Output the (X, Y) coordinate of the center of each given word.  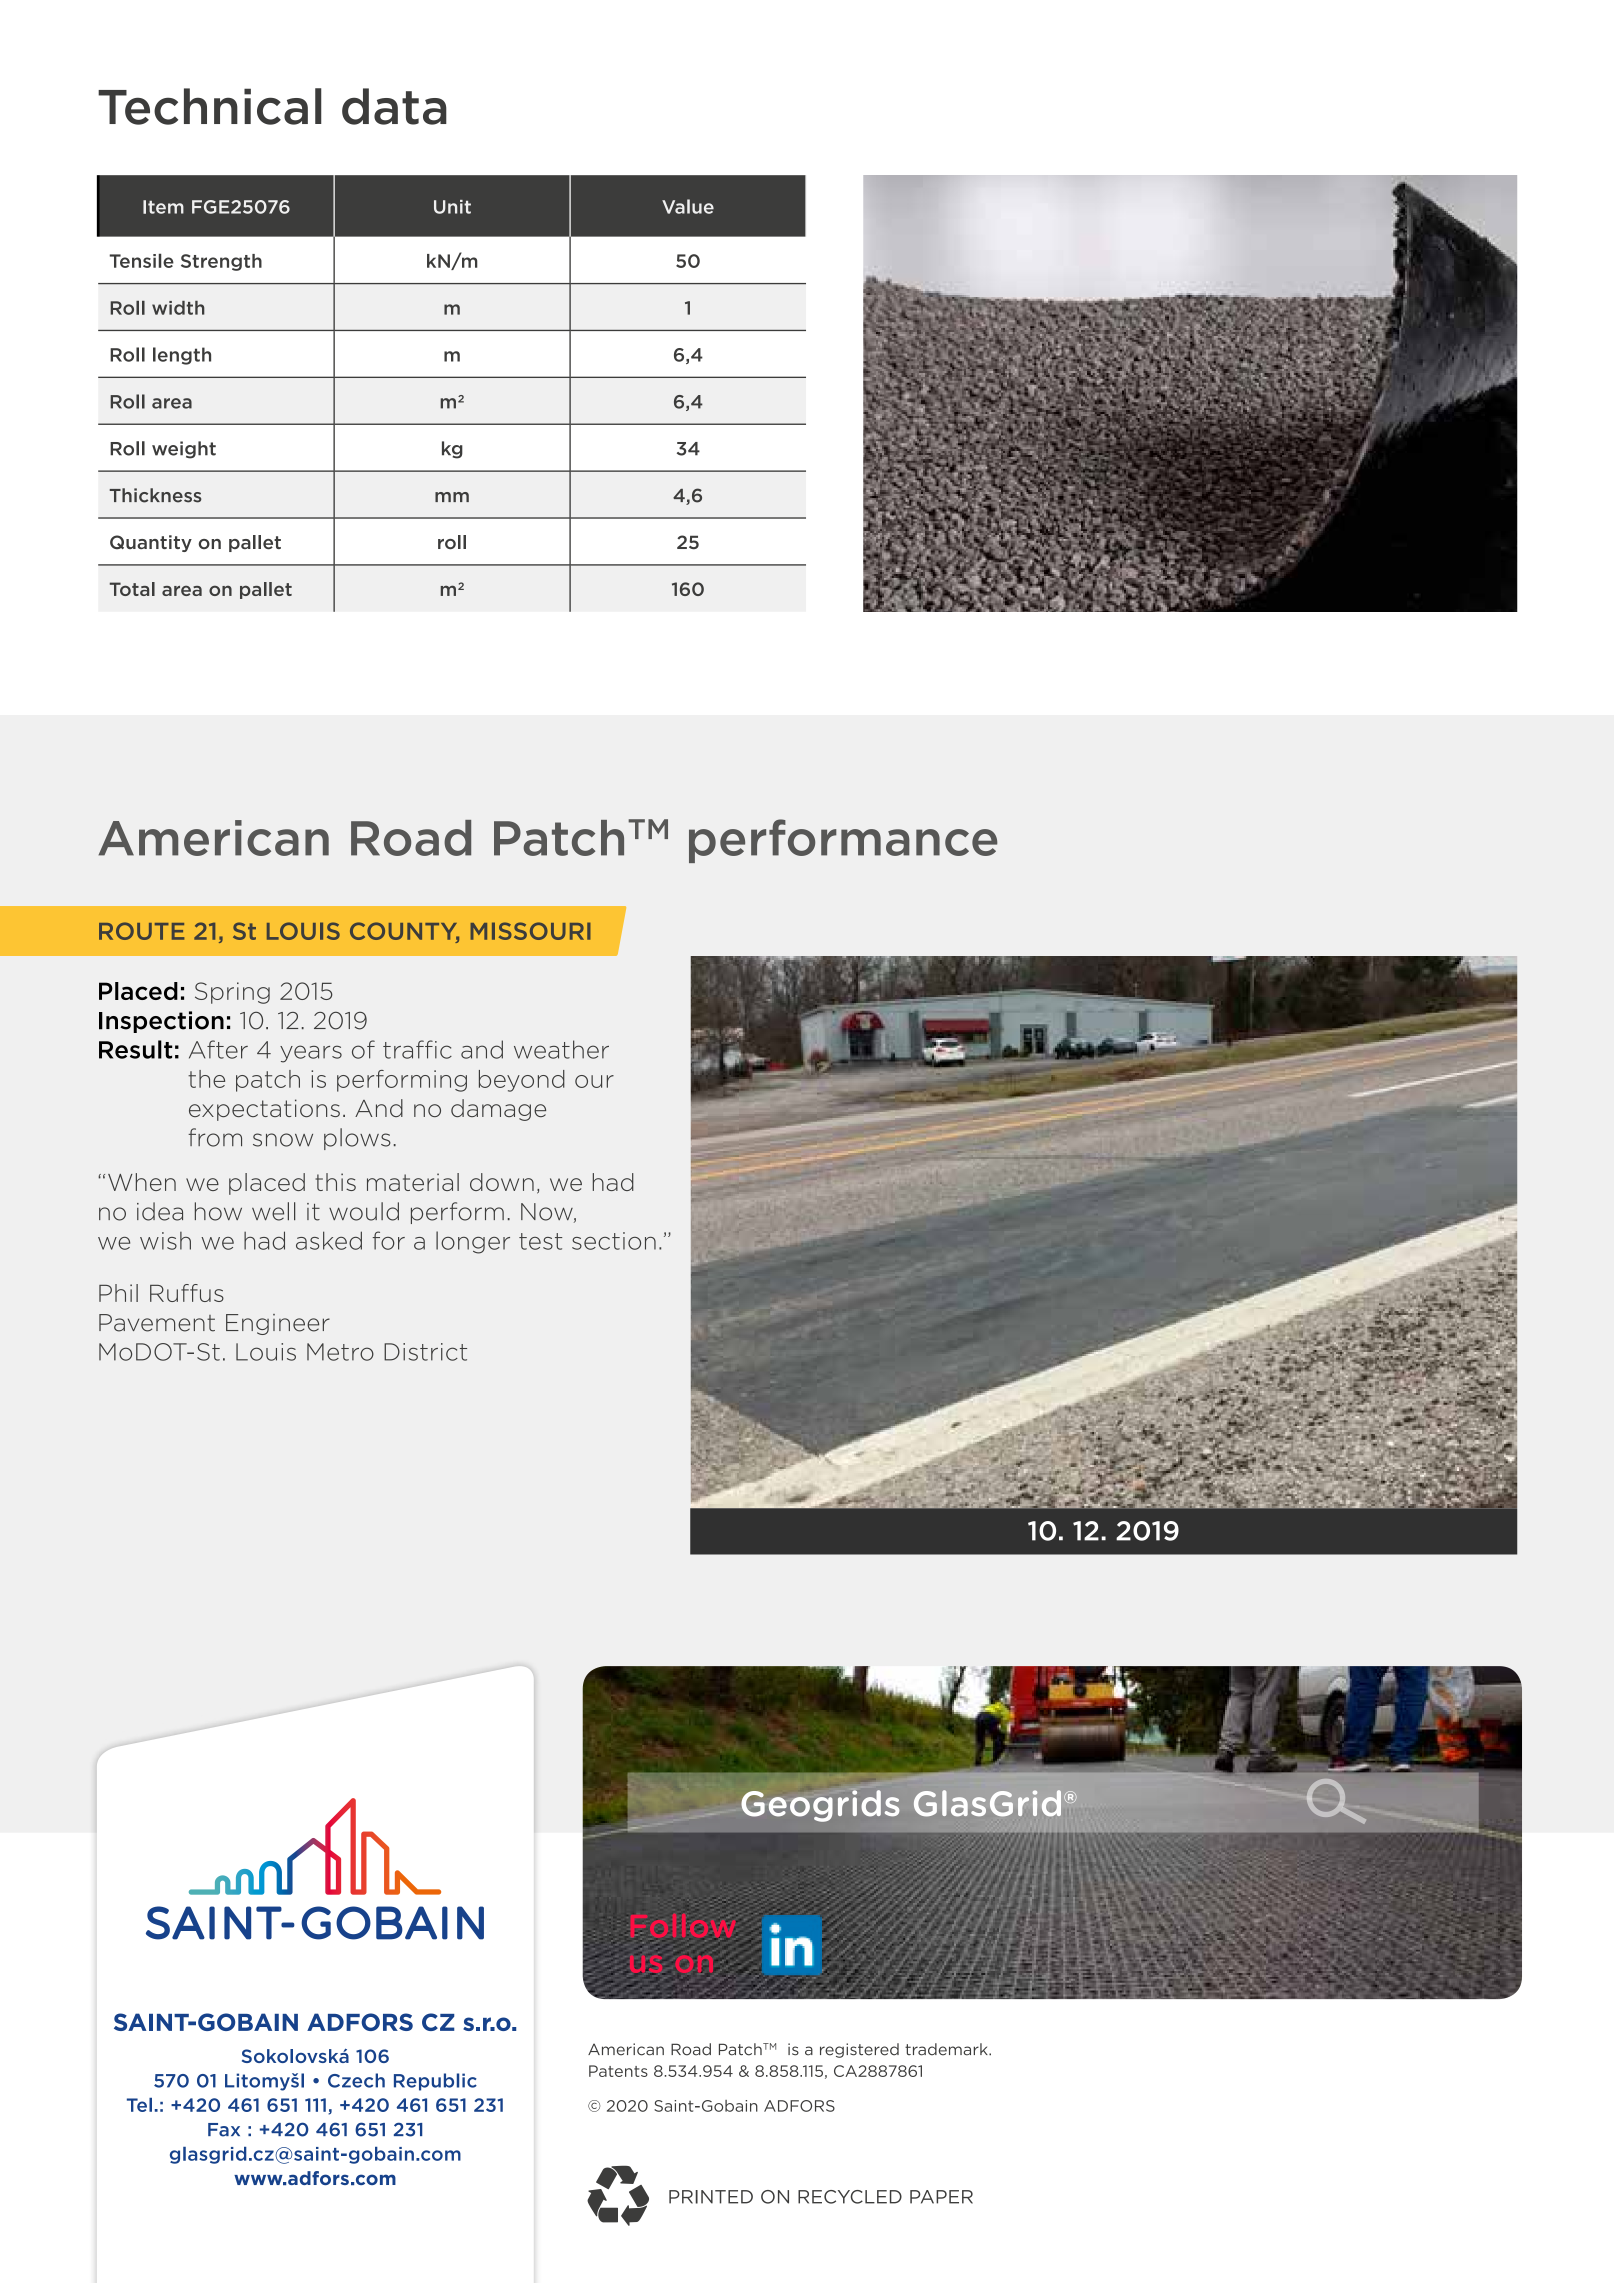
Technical (210, 106)
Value (688, 206)
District (425, 1352)
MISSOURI (530, 931)
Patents (618, 2071)
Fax (224, 2130)
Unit (452, 207)
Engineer (278, 1324)
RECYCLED (850, 2197)
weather (561, 1049)
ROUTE (141, 931)
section (614, 1241)
